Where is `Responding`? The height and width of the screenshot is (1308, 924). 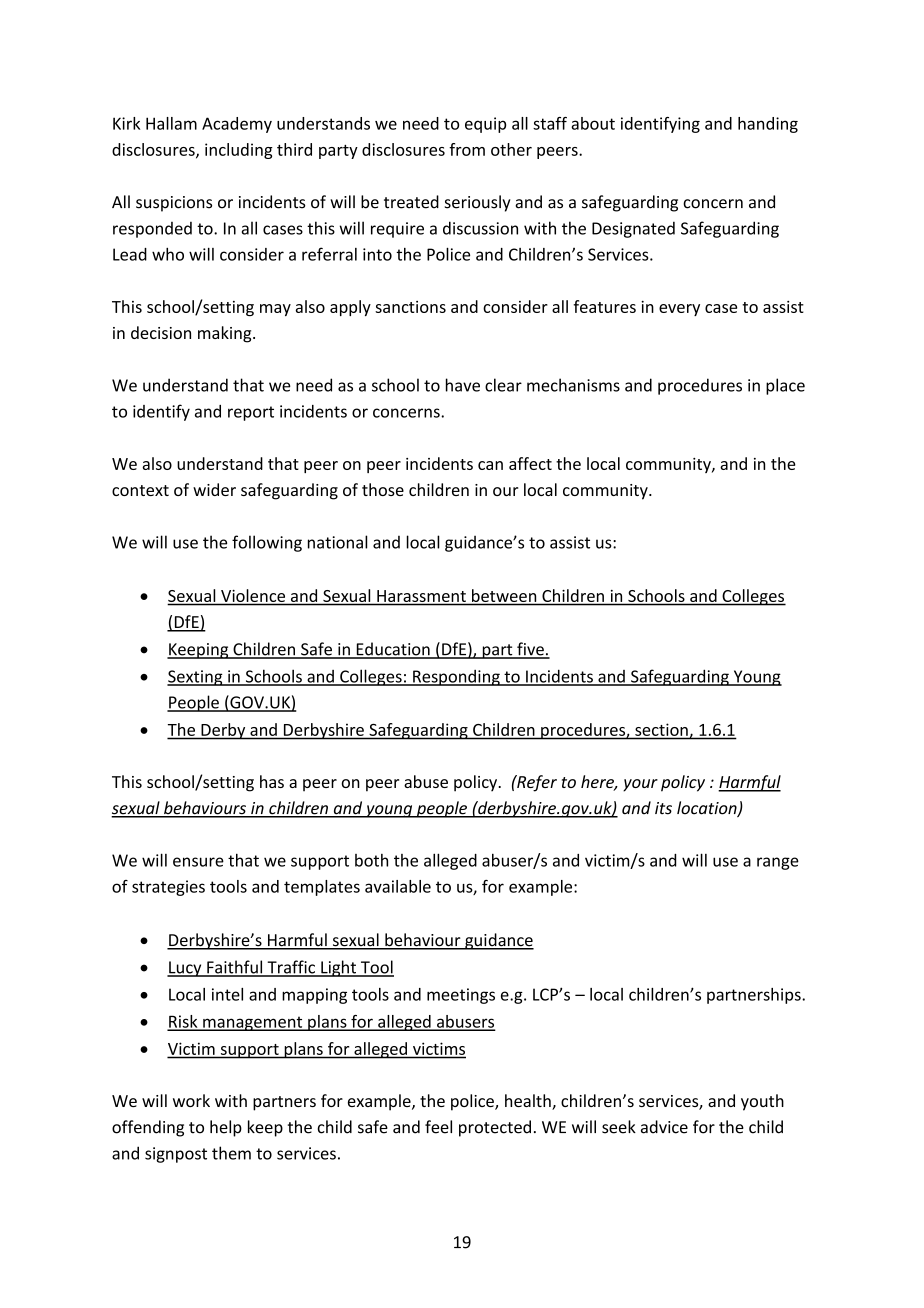
Responding is located at coordinates (456, 678).
